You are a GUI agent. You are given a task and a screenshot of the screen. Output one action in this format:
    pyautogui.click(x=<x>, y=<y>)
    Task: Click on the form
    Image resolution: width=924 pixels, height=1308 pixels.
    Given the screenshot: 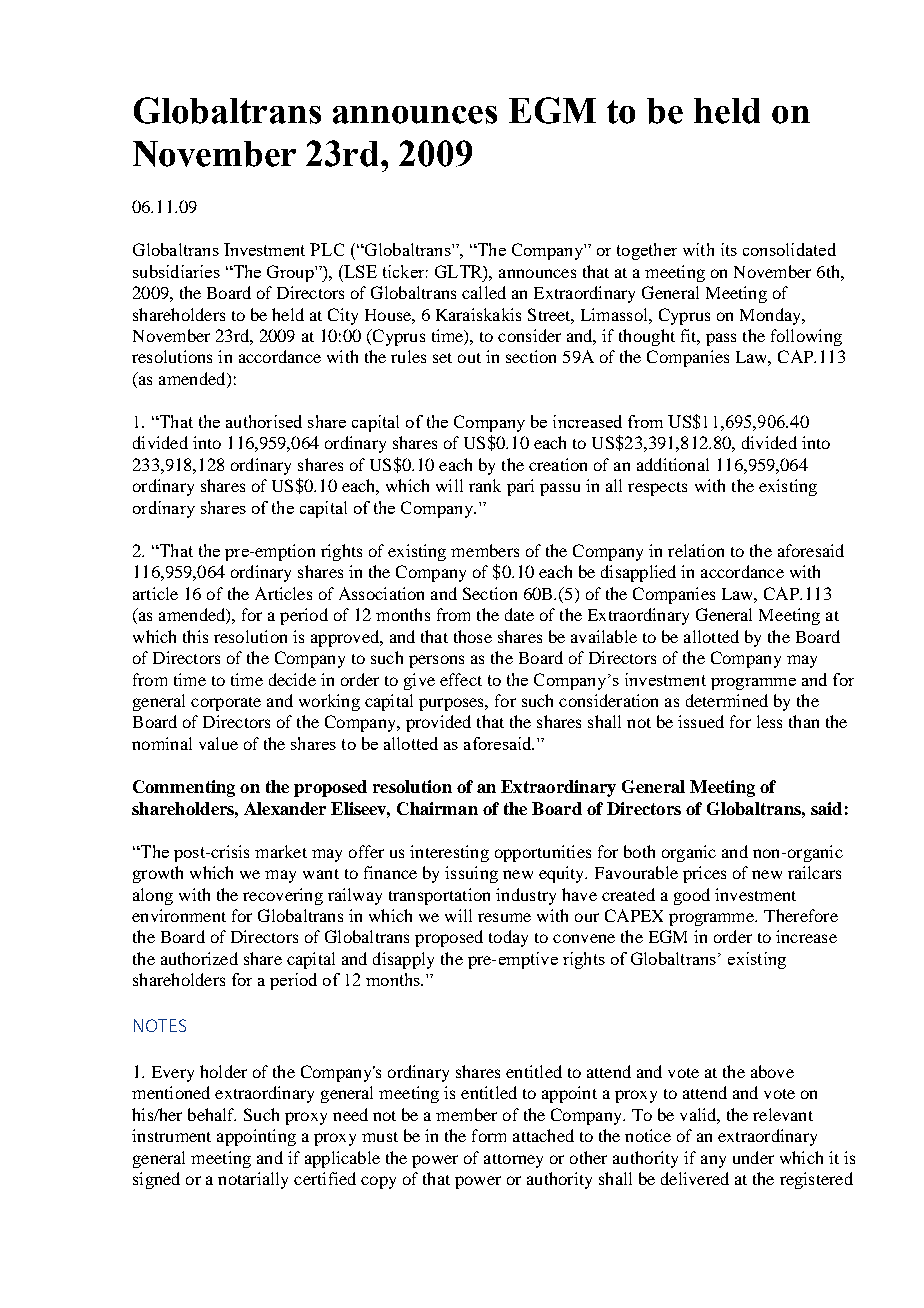 What is the action you would take?
    pyautogui.click(x=489, y=1135)
